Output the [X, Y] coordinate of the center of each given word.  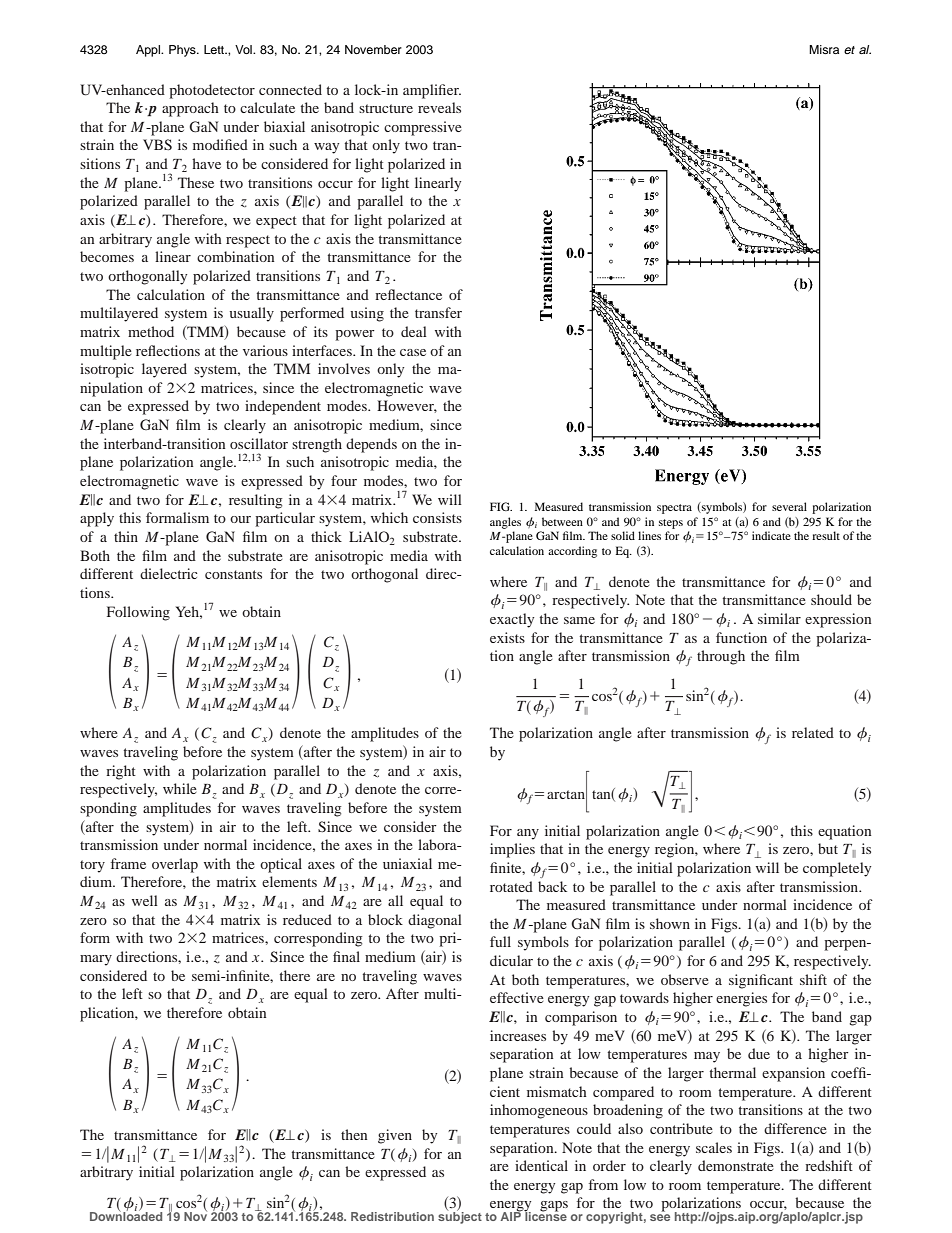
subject [460, 1216]
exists [507, 637]
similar [779, 618]
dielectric [169, 573]
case [413, 352]
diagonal [435, 921]
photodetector [212, 91]
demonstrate [736, 1165]
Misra [824, 49]
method [151, 331]
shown [670, 923]
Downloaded [126, 1215]
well [145, 900]
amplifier [432, 91]
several [789, 506]
